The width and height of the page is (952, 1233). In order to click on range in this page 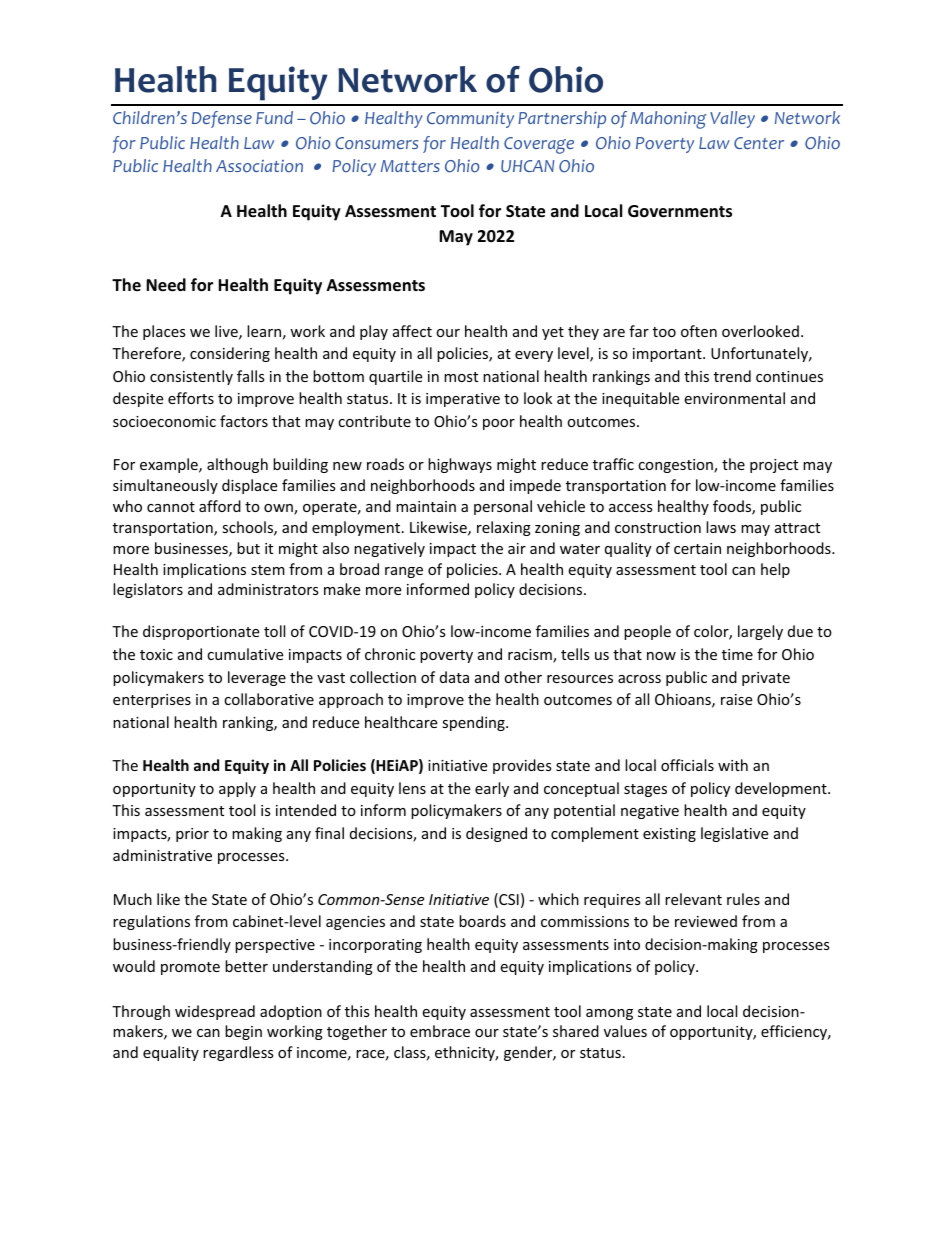, I will do `click(404, 572)`.
